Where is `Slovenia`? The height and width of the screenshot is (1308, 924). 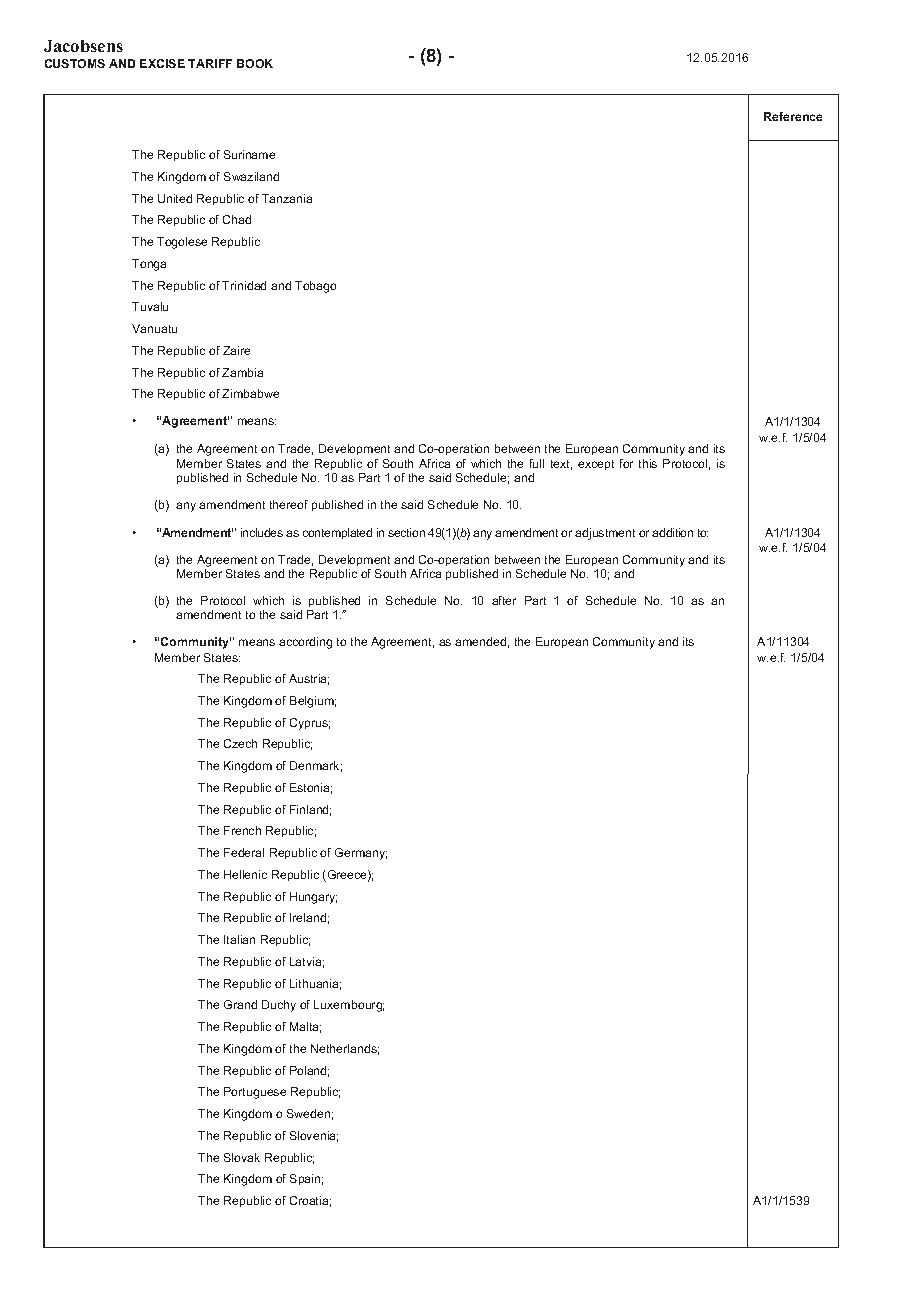
Slovenia is located at coordinates (314, 1136).
